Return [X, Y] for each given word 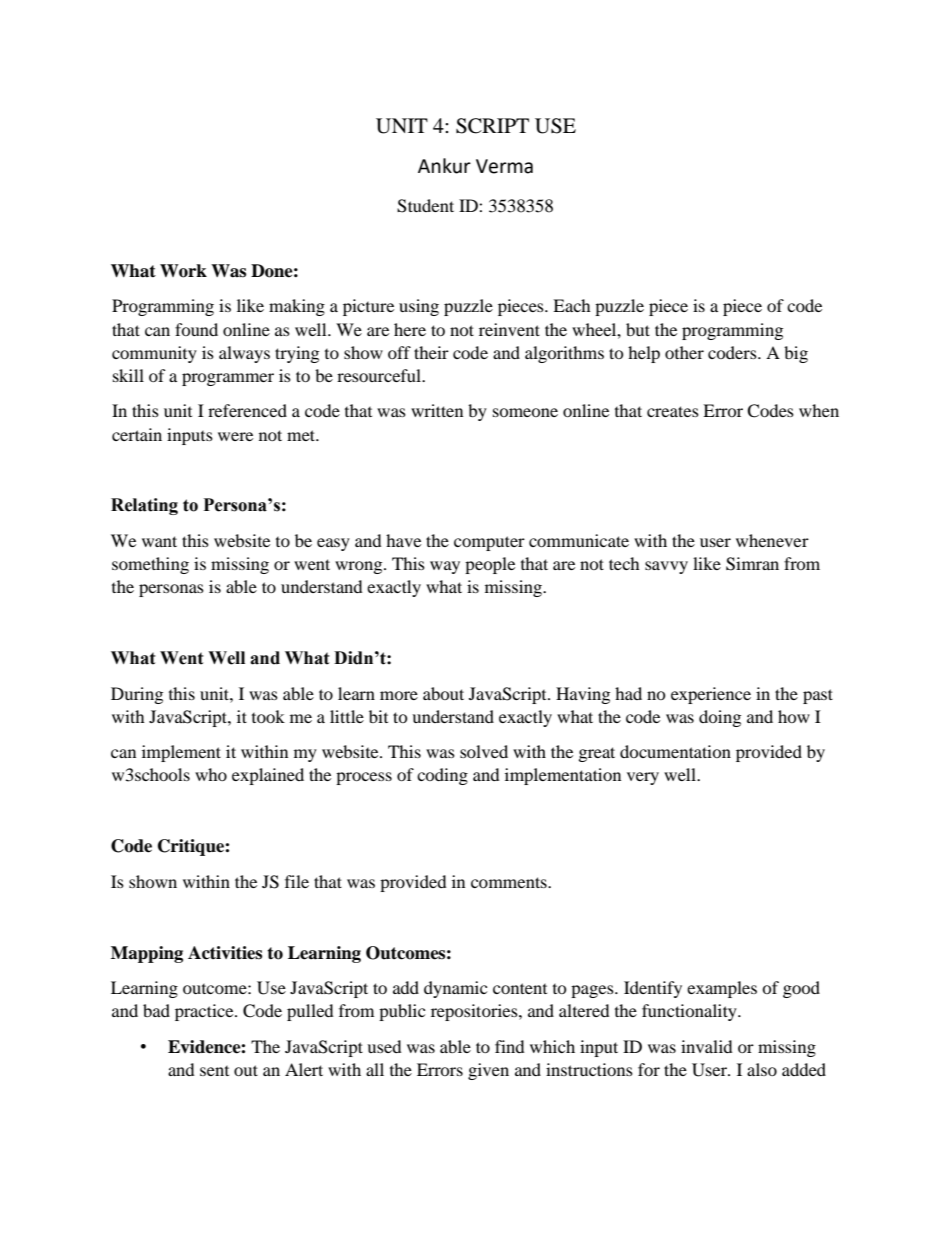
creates [673, 411]
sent [214, 1071]
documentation [675, 751]
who [211, 774]
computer [489, 543]
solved [484, 751]
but [638, 329]
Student [425, 206]
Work [183, 271]
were [235, 436]
